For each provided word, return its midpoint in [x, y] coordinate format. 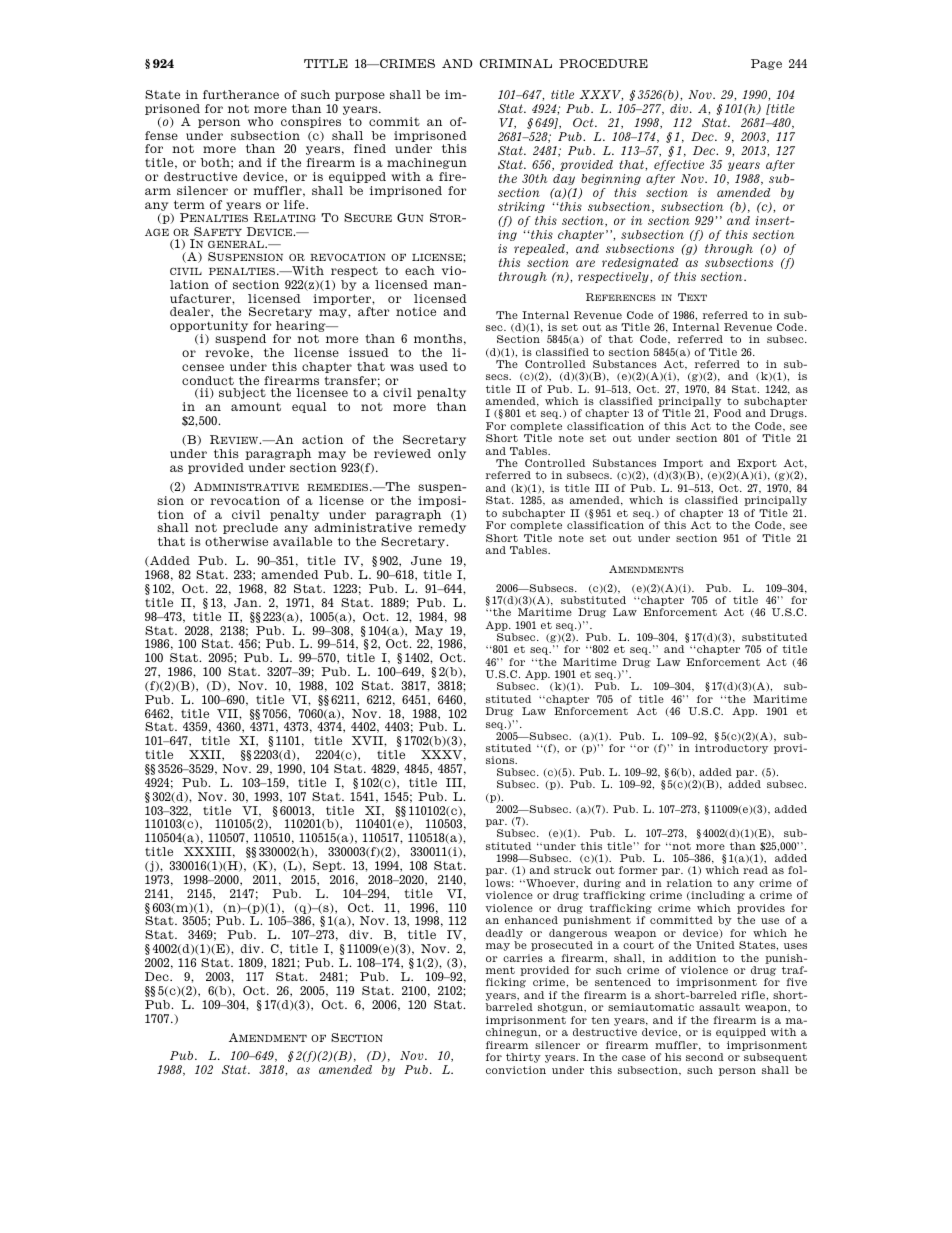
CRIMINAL [516, 63]
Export [757, 464]
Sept [328, 866]
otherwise [236, 541]
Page [766, 64]
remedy [442, 528]
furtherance [241, 94]
